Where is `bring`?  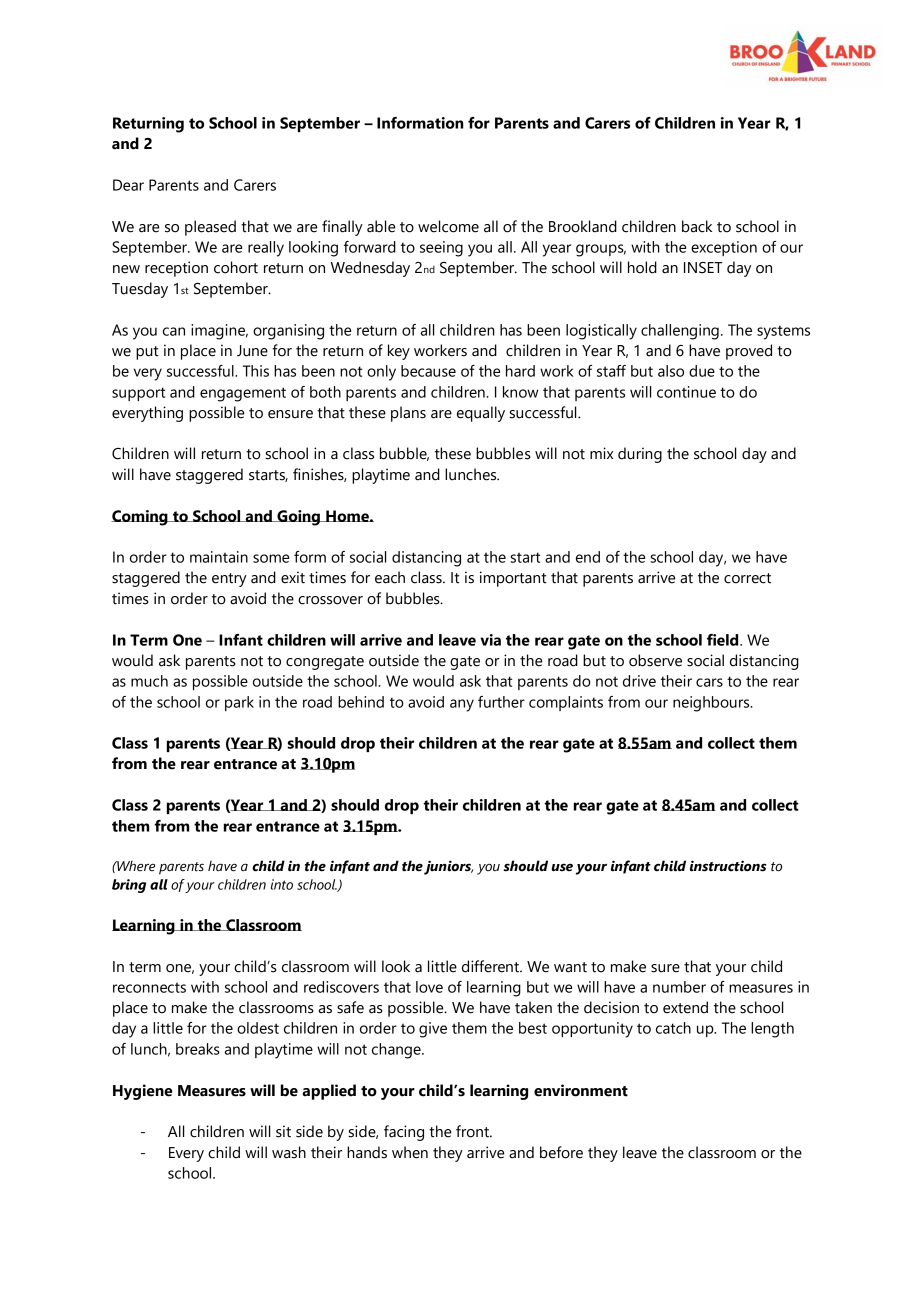 bring is located at coordinates (129, 886).
